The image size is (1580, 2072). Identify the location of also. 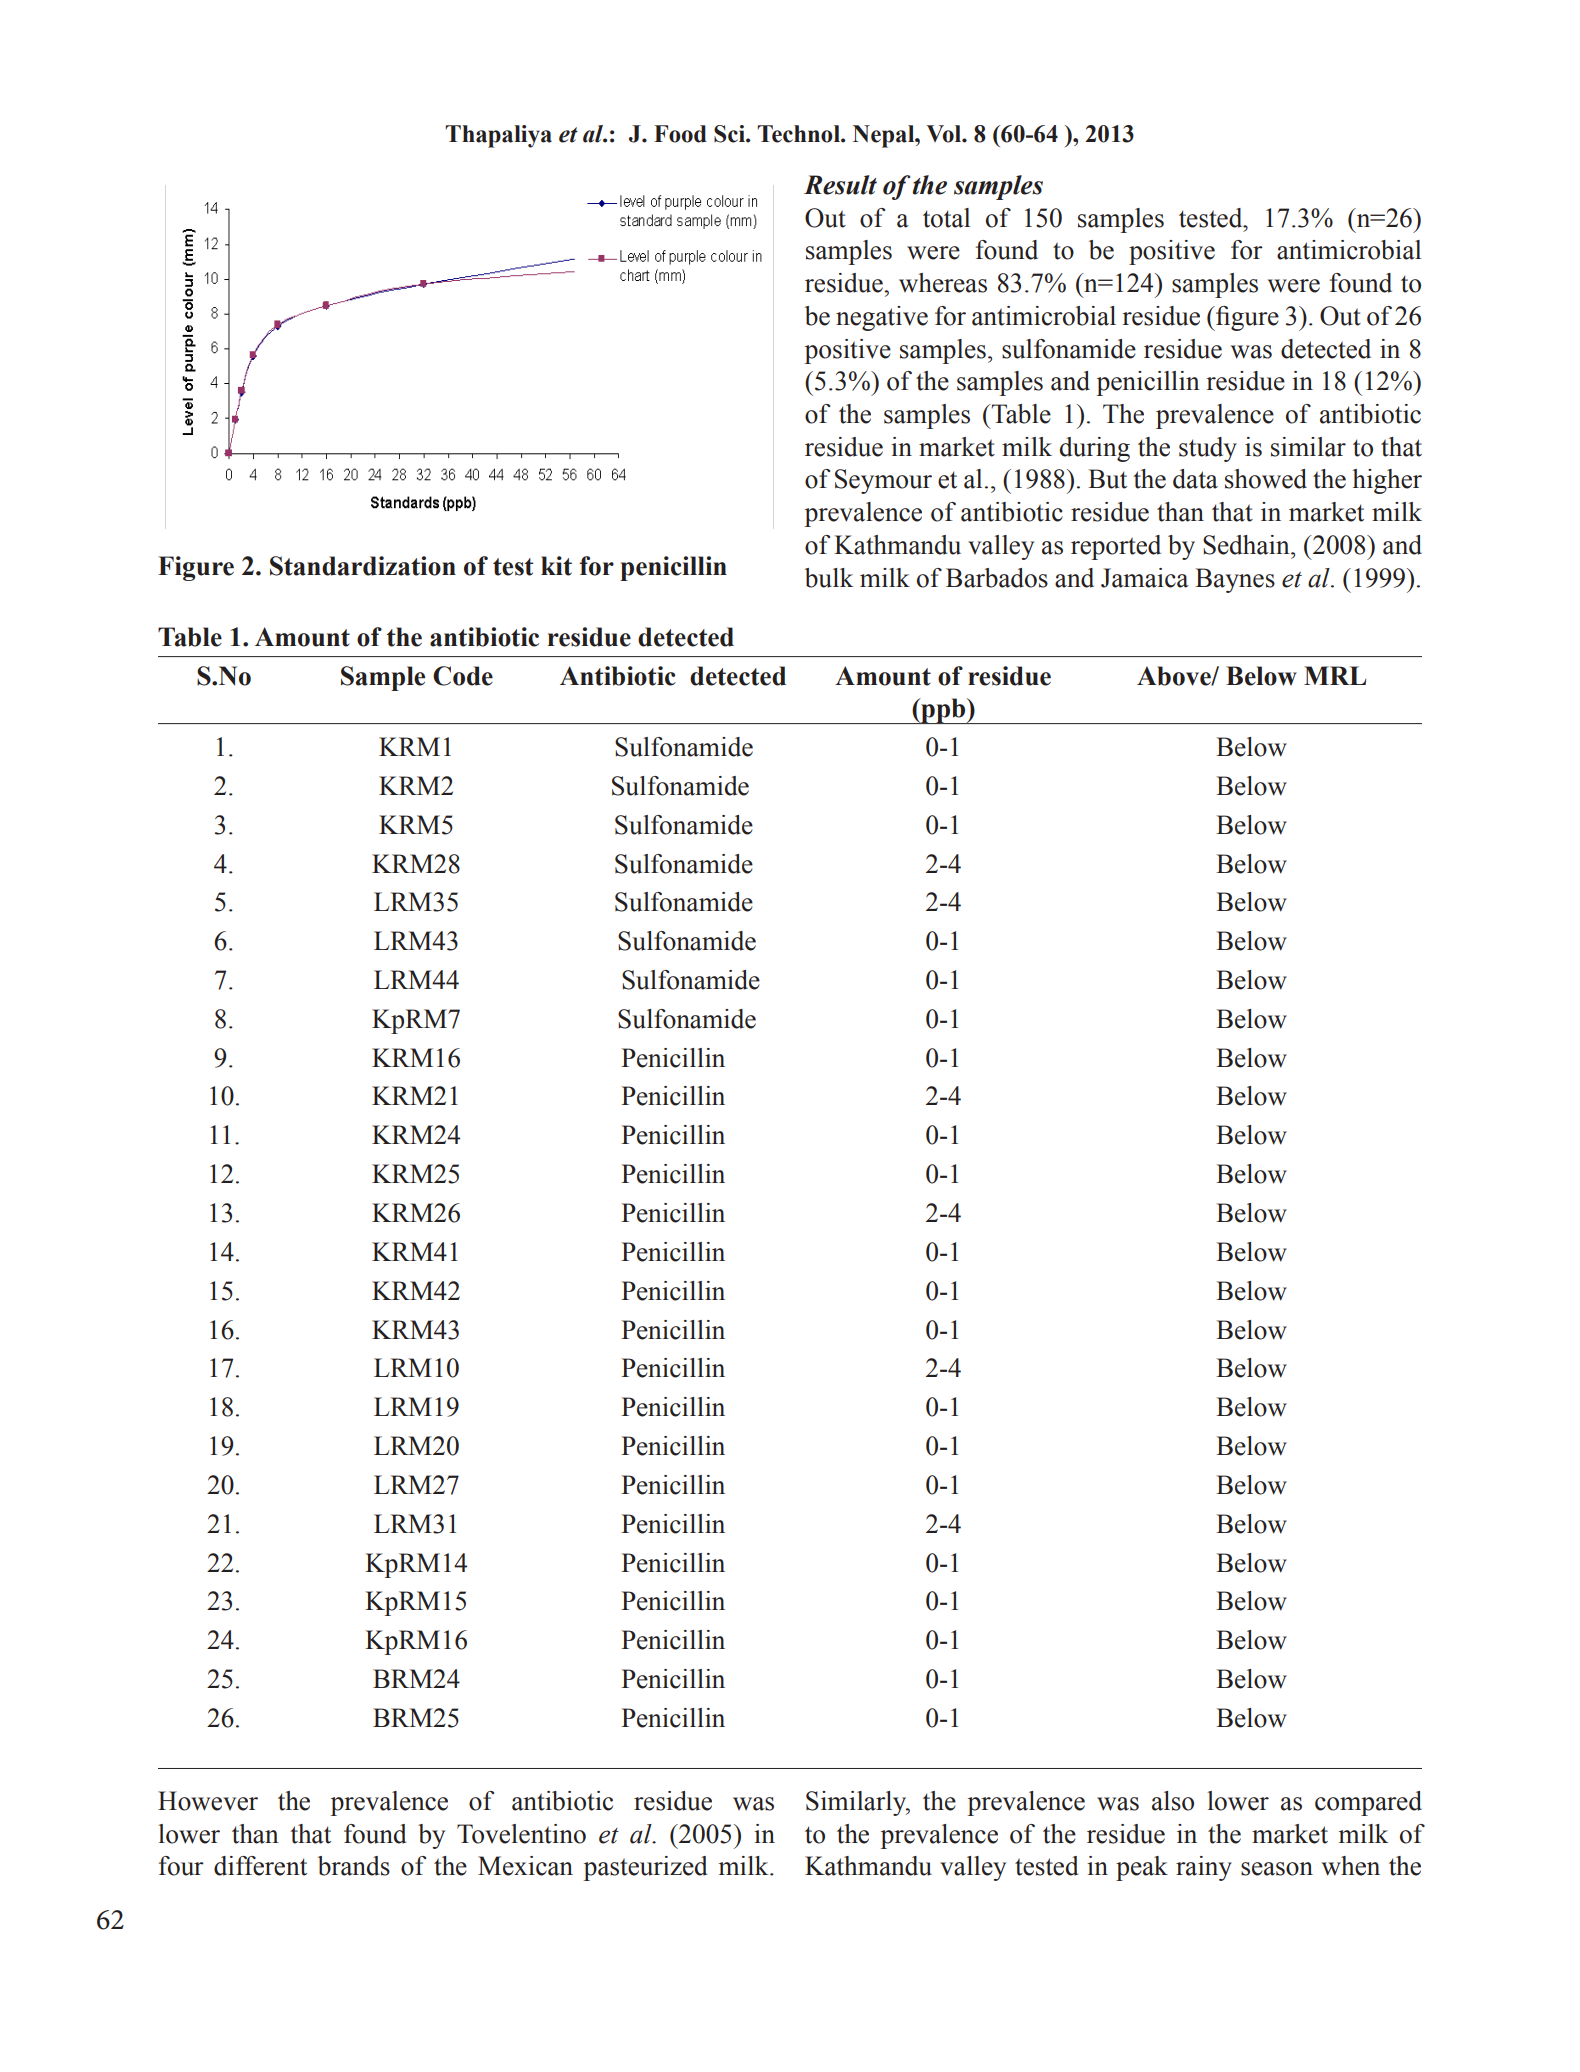
(1173, 1801).
